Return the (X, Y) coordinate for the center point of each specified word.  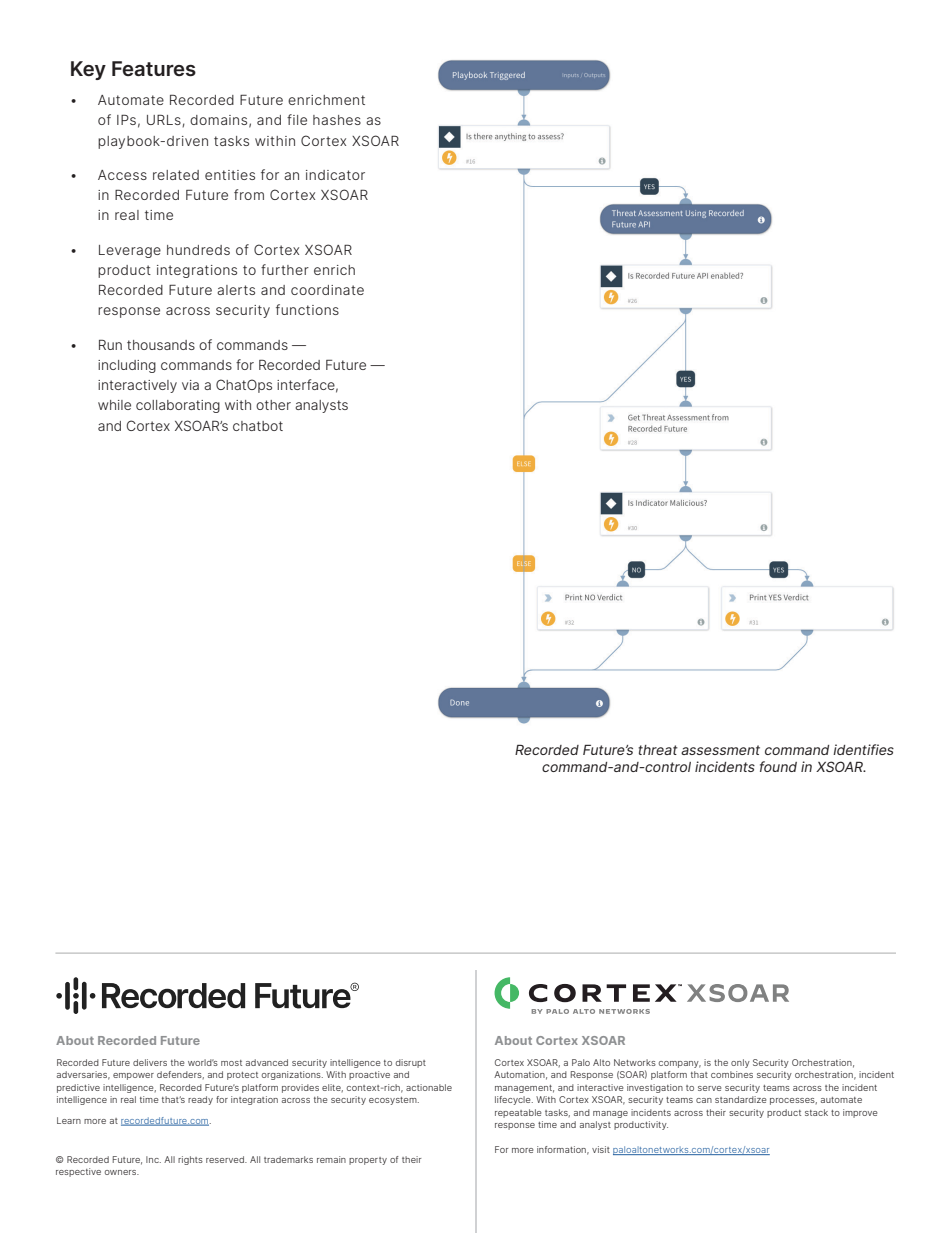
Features (154, 69)
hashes (337, 120)
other (273, 405)
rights (190, 1160)
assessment (720, 750)
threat (658, 750)
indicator (335, 175)
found (778, 766)
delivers (150, 1062)
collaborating (178, 406)
